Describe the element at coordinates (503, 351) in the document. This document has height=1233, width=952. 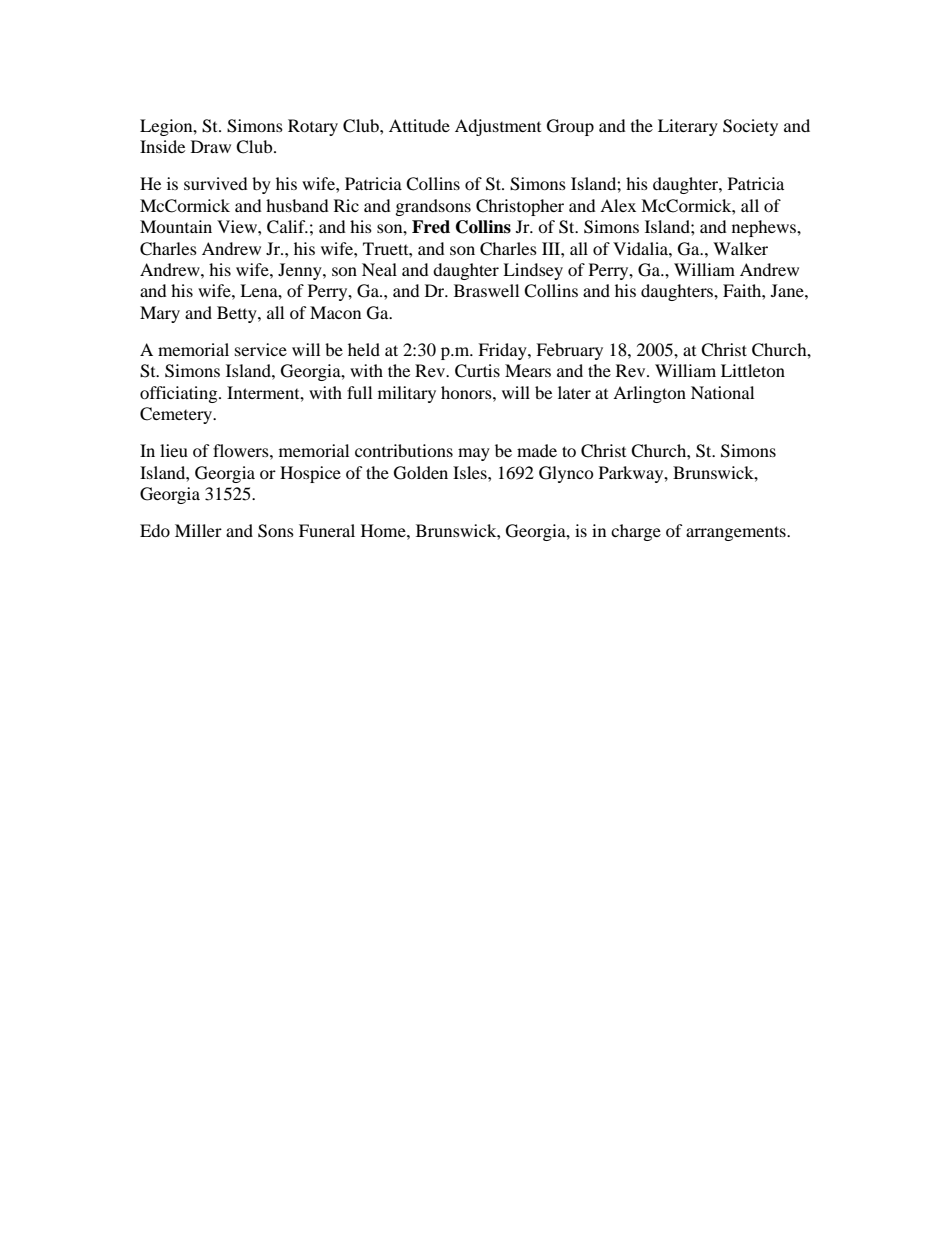
I see `Friday` at that location.
